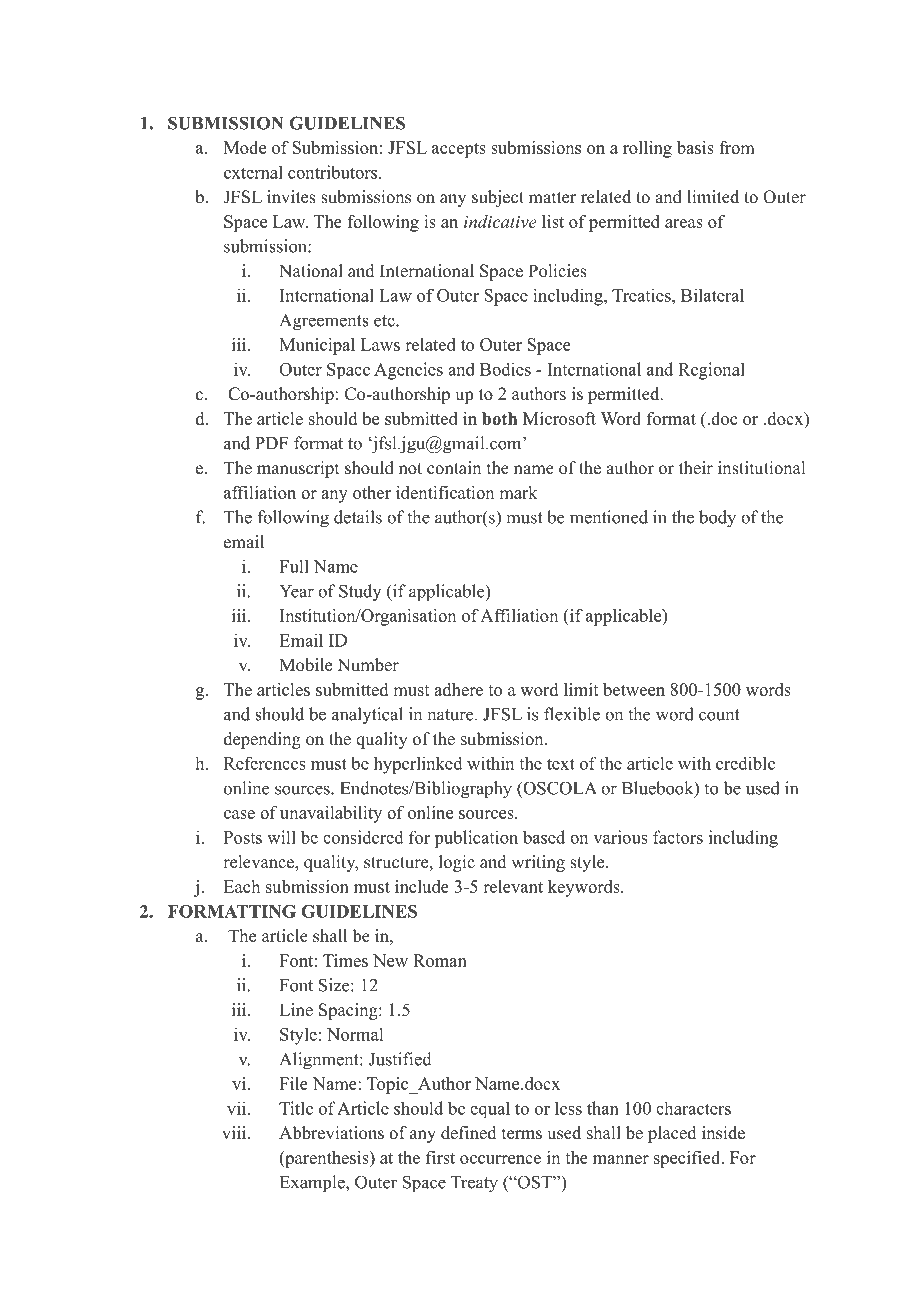 This image has height=1307, width=924. What do you see at coordinates (440, 960) in the image?
I see `Roman` at bounding box center [440, 960].
